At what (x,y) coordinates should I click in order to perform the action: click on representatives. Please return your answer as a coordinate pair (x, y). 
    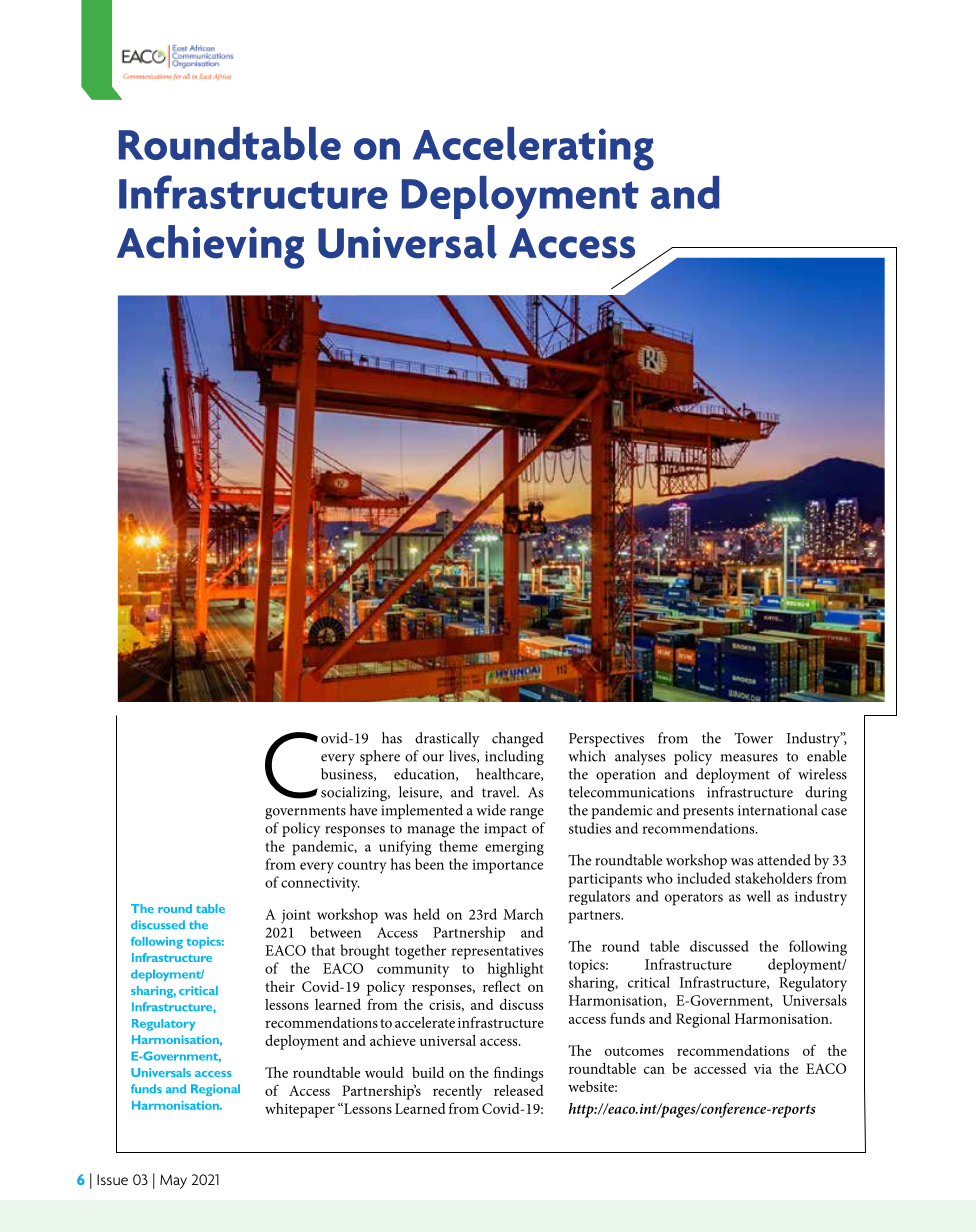
    Looking at the image, I should click on (497, 952).
